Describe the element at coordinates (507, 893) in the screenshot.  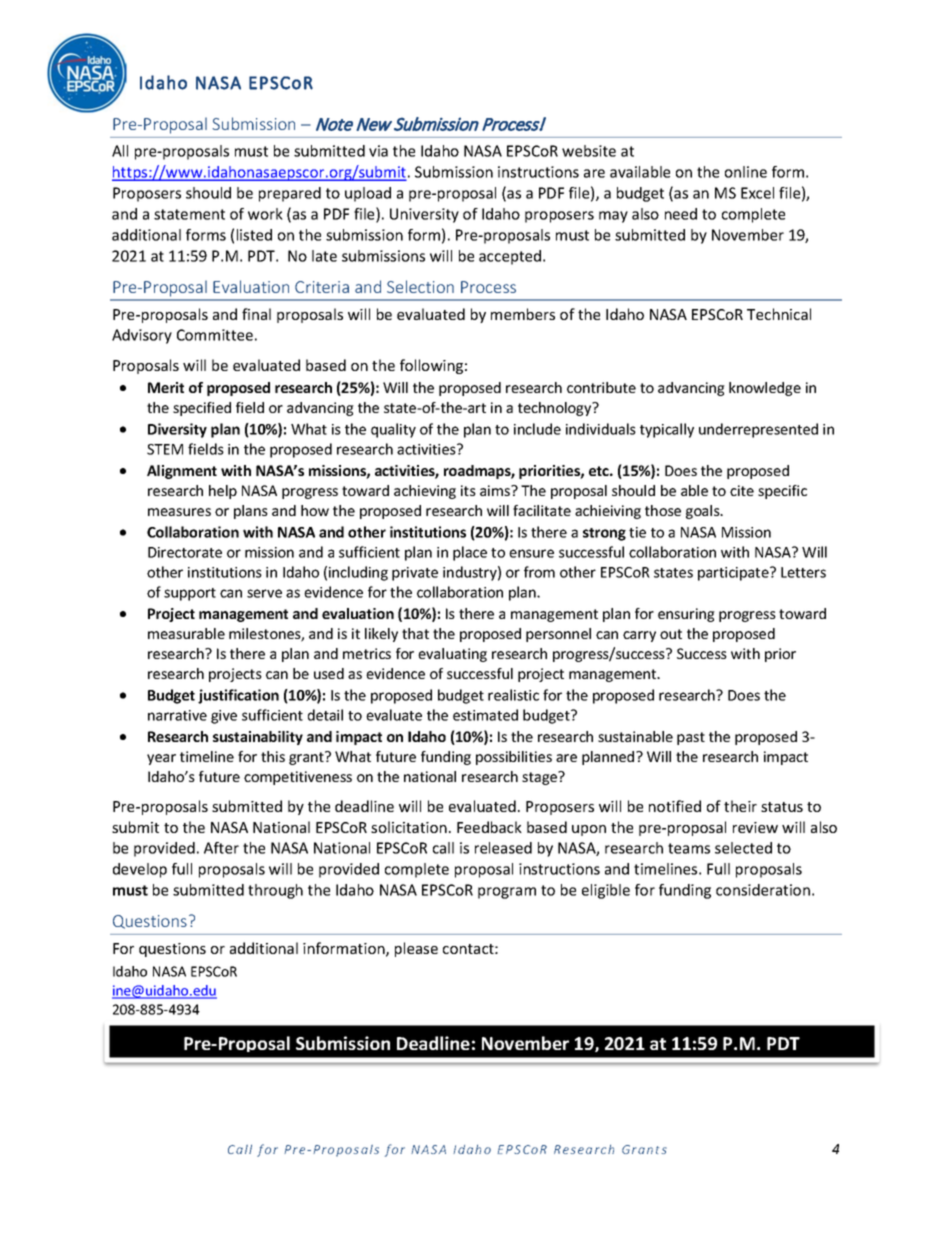
I see `program` at that location.
